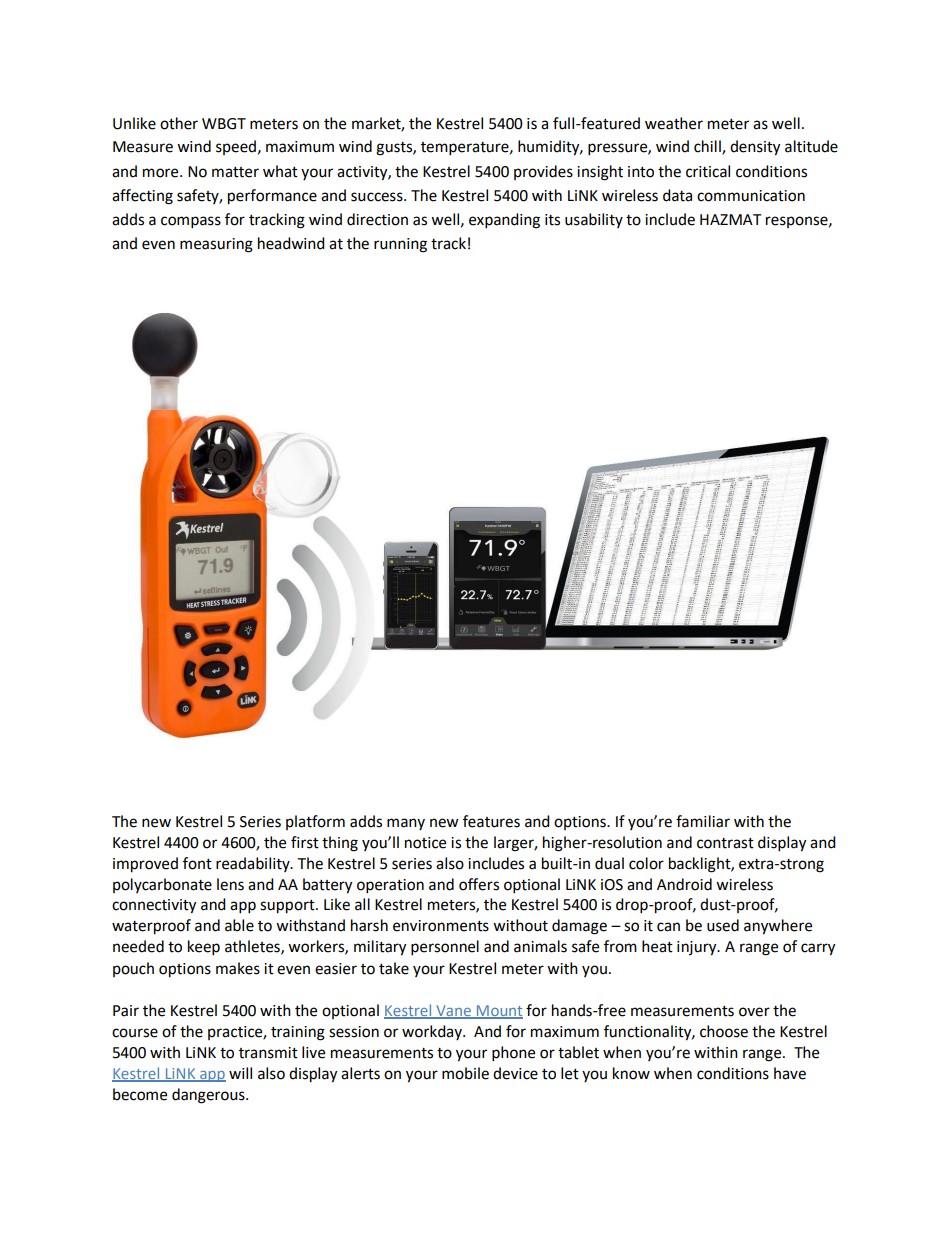 The width and height of the document is (952, 1233). Describe the element at coordinates (315, 822) in the document. I see `platform` at that location.
